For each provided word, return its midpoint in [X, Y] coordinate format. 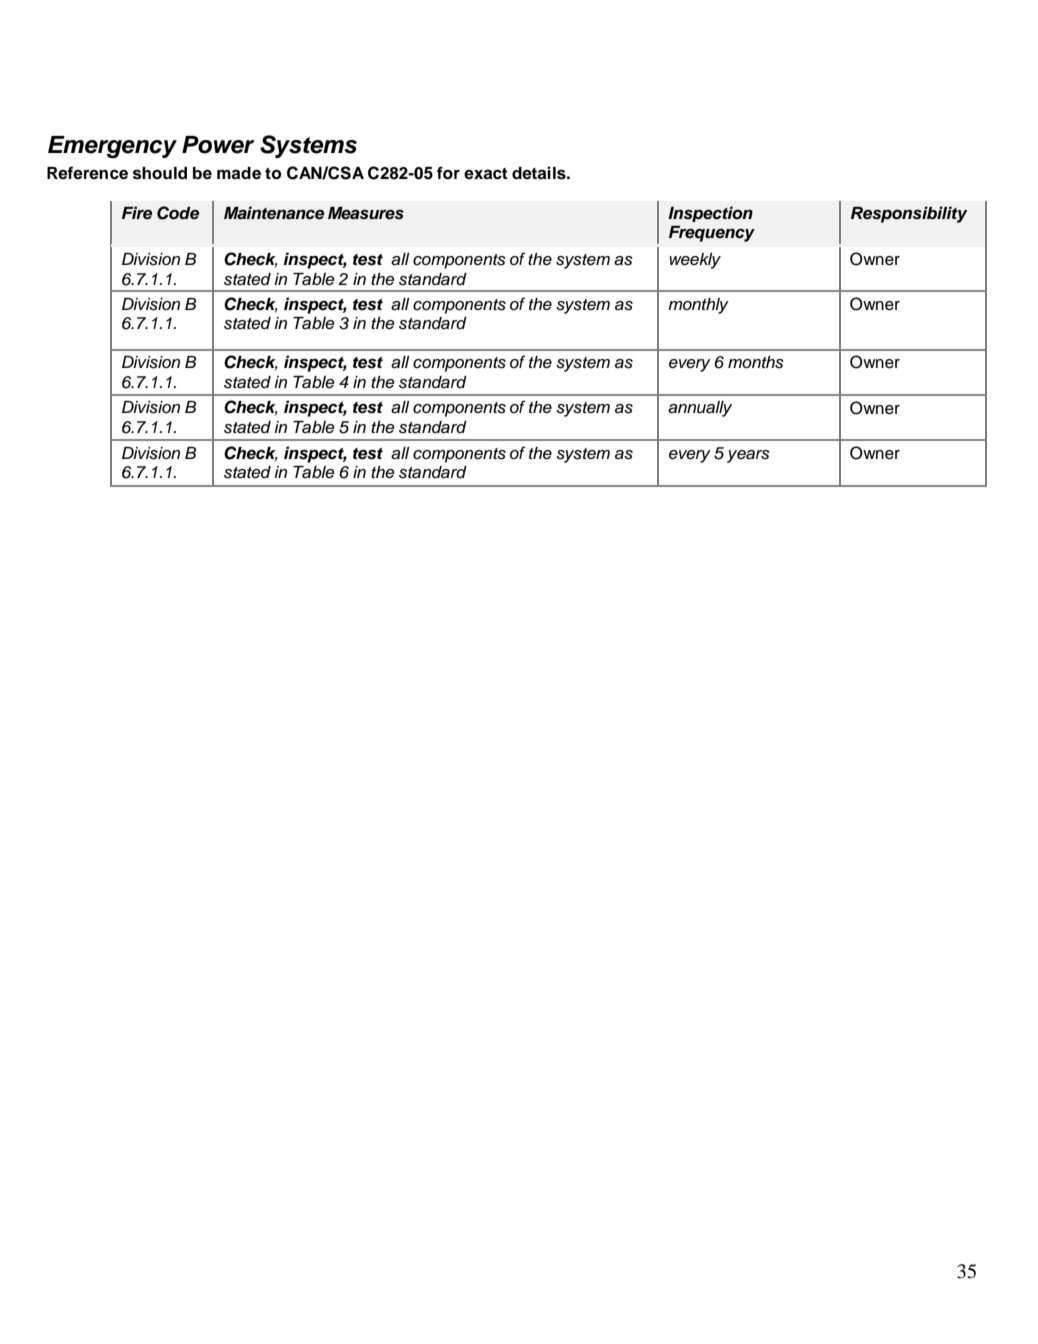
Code [178, 213]
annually [700, 409]
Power [218, 145]
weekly [695, 261]
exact [486, 174]
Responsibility [909, 214]
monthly [698, 306]
